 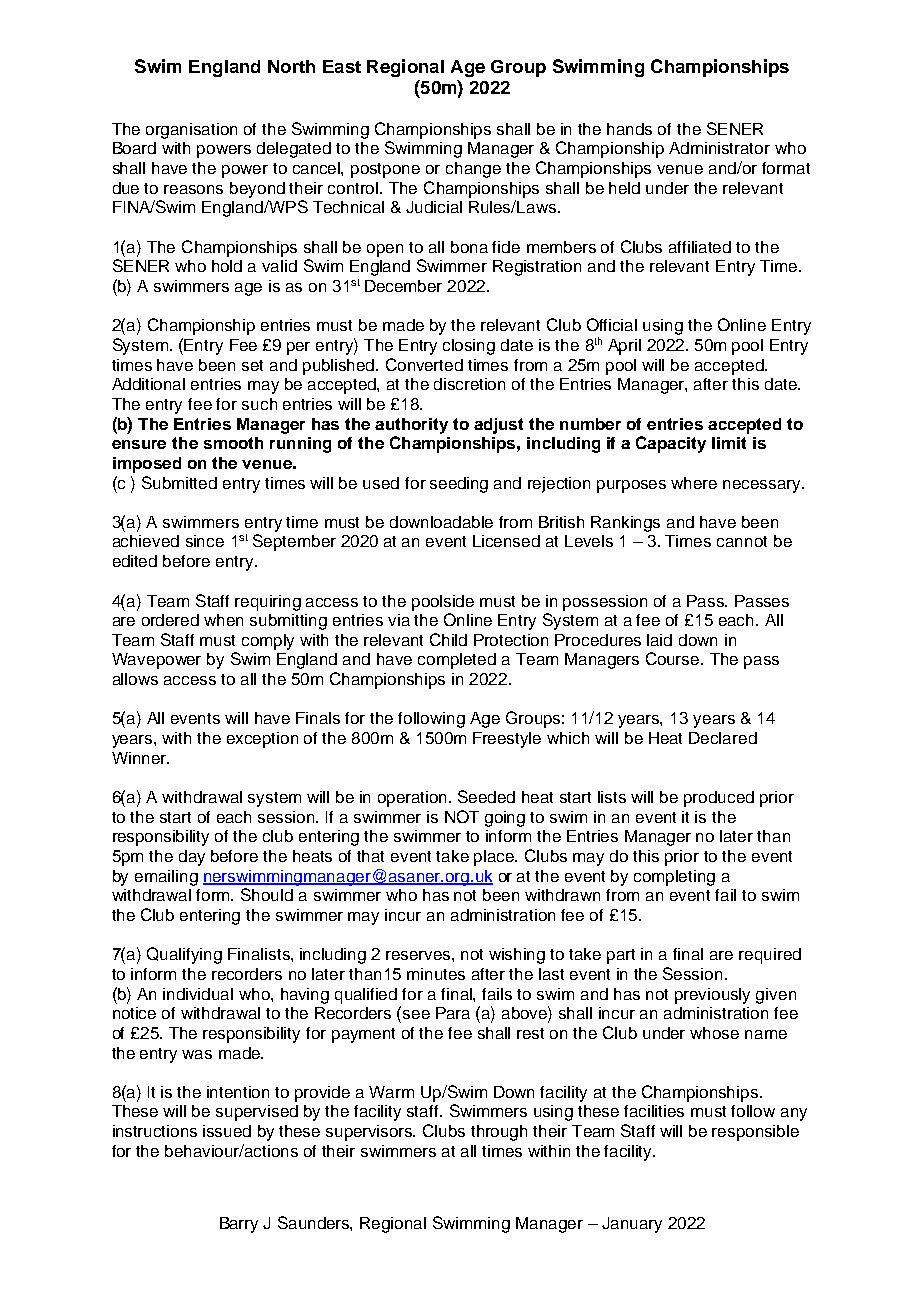 What do you see at coordinates (252, 365) in the screenshot?
I see `set` at bounding box center [252, 365].
